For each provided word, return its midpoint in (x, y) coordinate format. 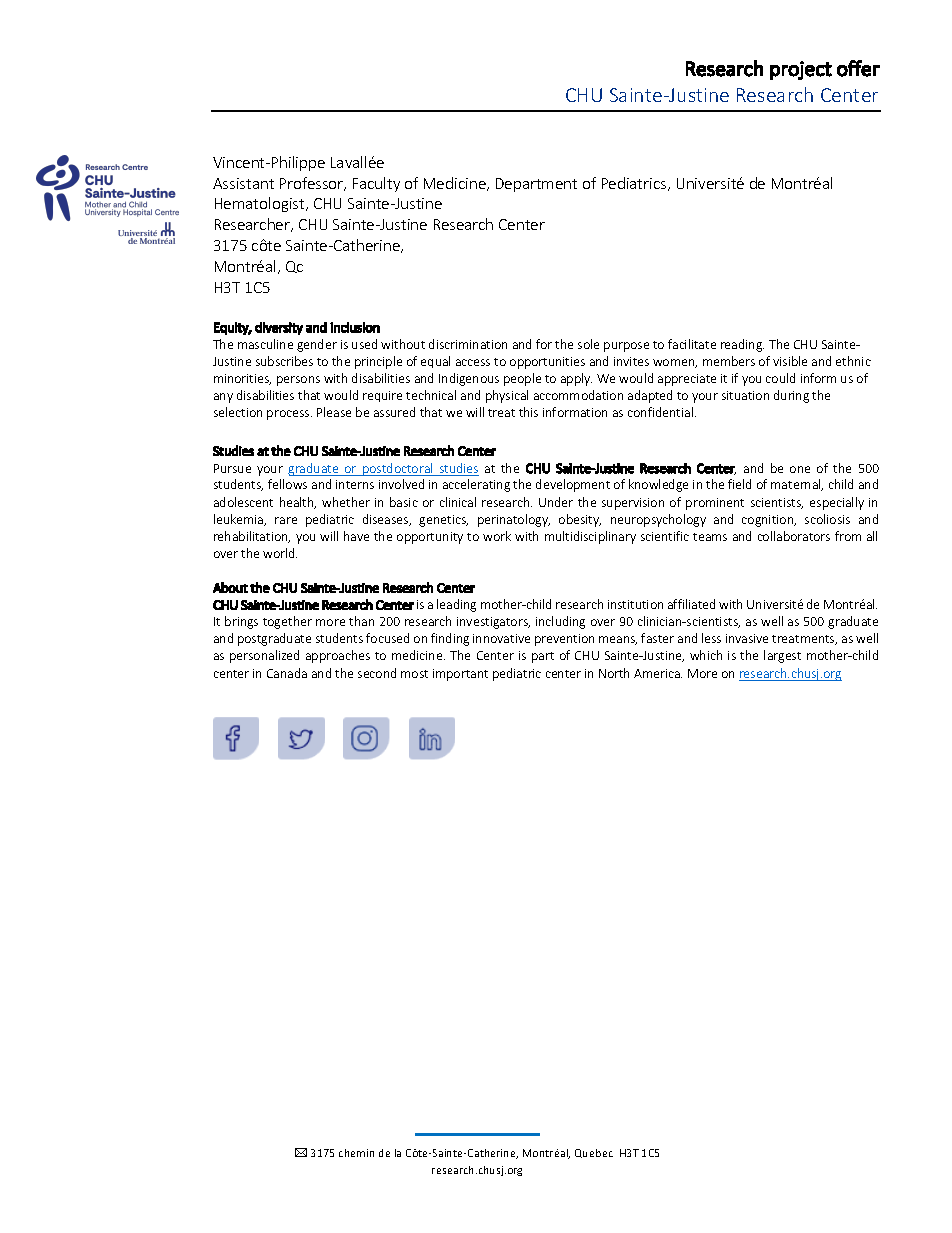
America (658, 673)
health (298, 503)
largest (782, 656)
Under (556, 502)
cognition (769, 521)
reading (742, 345)
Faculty (376, 184)
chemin (356, 1153)
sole (588, 344)
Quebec (594, 1153)
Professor (313, 184)
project (801, 70)
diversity (279, 328)
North (614, 673)
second (377, 673)
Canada (287, 673)
